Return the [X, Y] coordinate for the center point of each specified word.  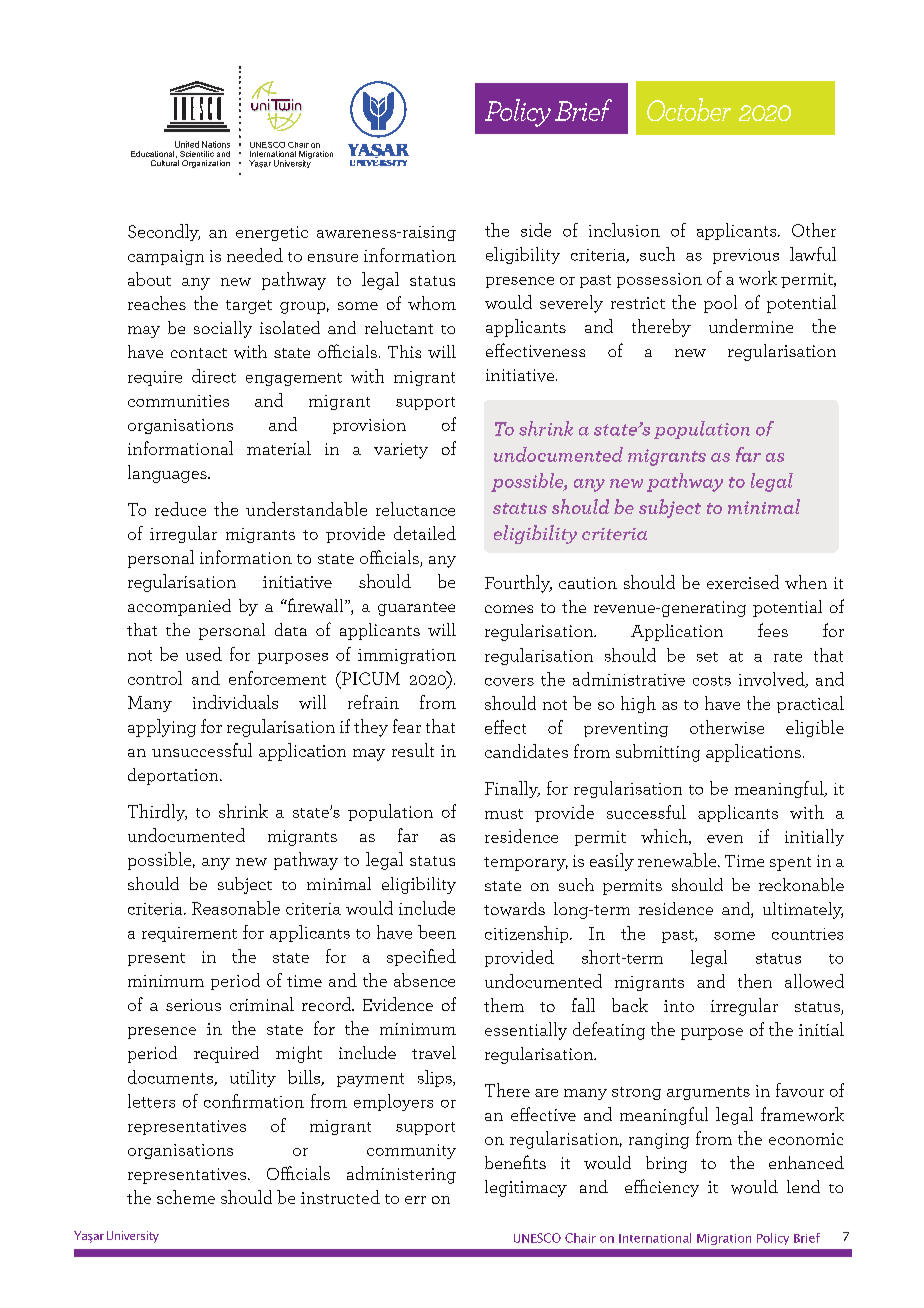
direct [214, 376]
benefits [515, 1162]
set [707, 657]
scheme [186, 1197]
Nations [216, 144]
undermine [751, 326]
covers [509, 682]
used [204, 654]
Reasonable [236, 908]
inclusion [624, 230]
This [404, 351]
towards [514, 909]
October [689, 109]
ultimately [803, 910]
